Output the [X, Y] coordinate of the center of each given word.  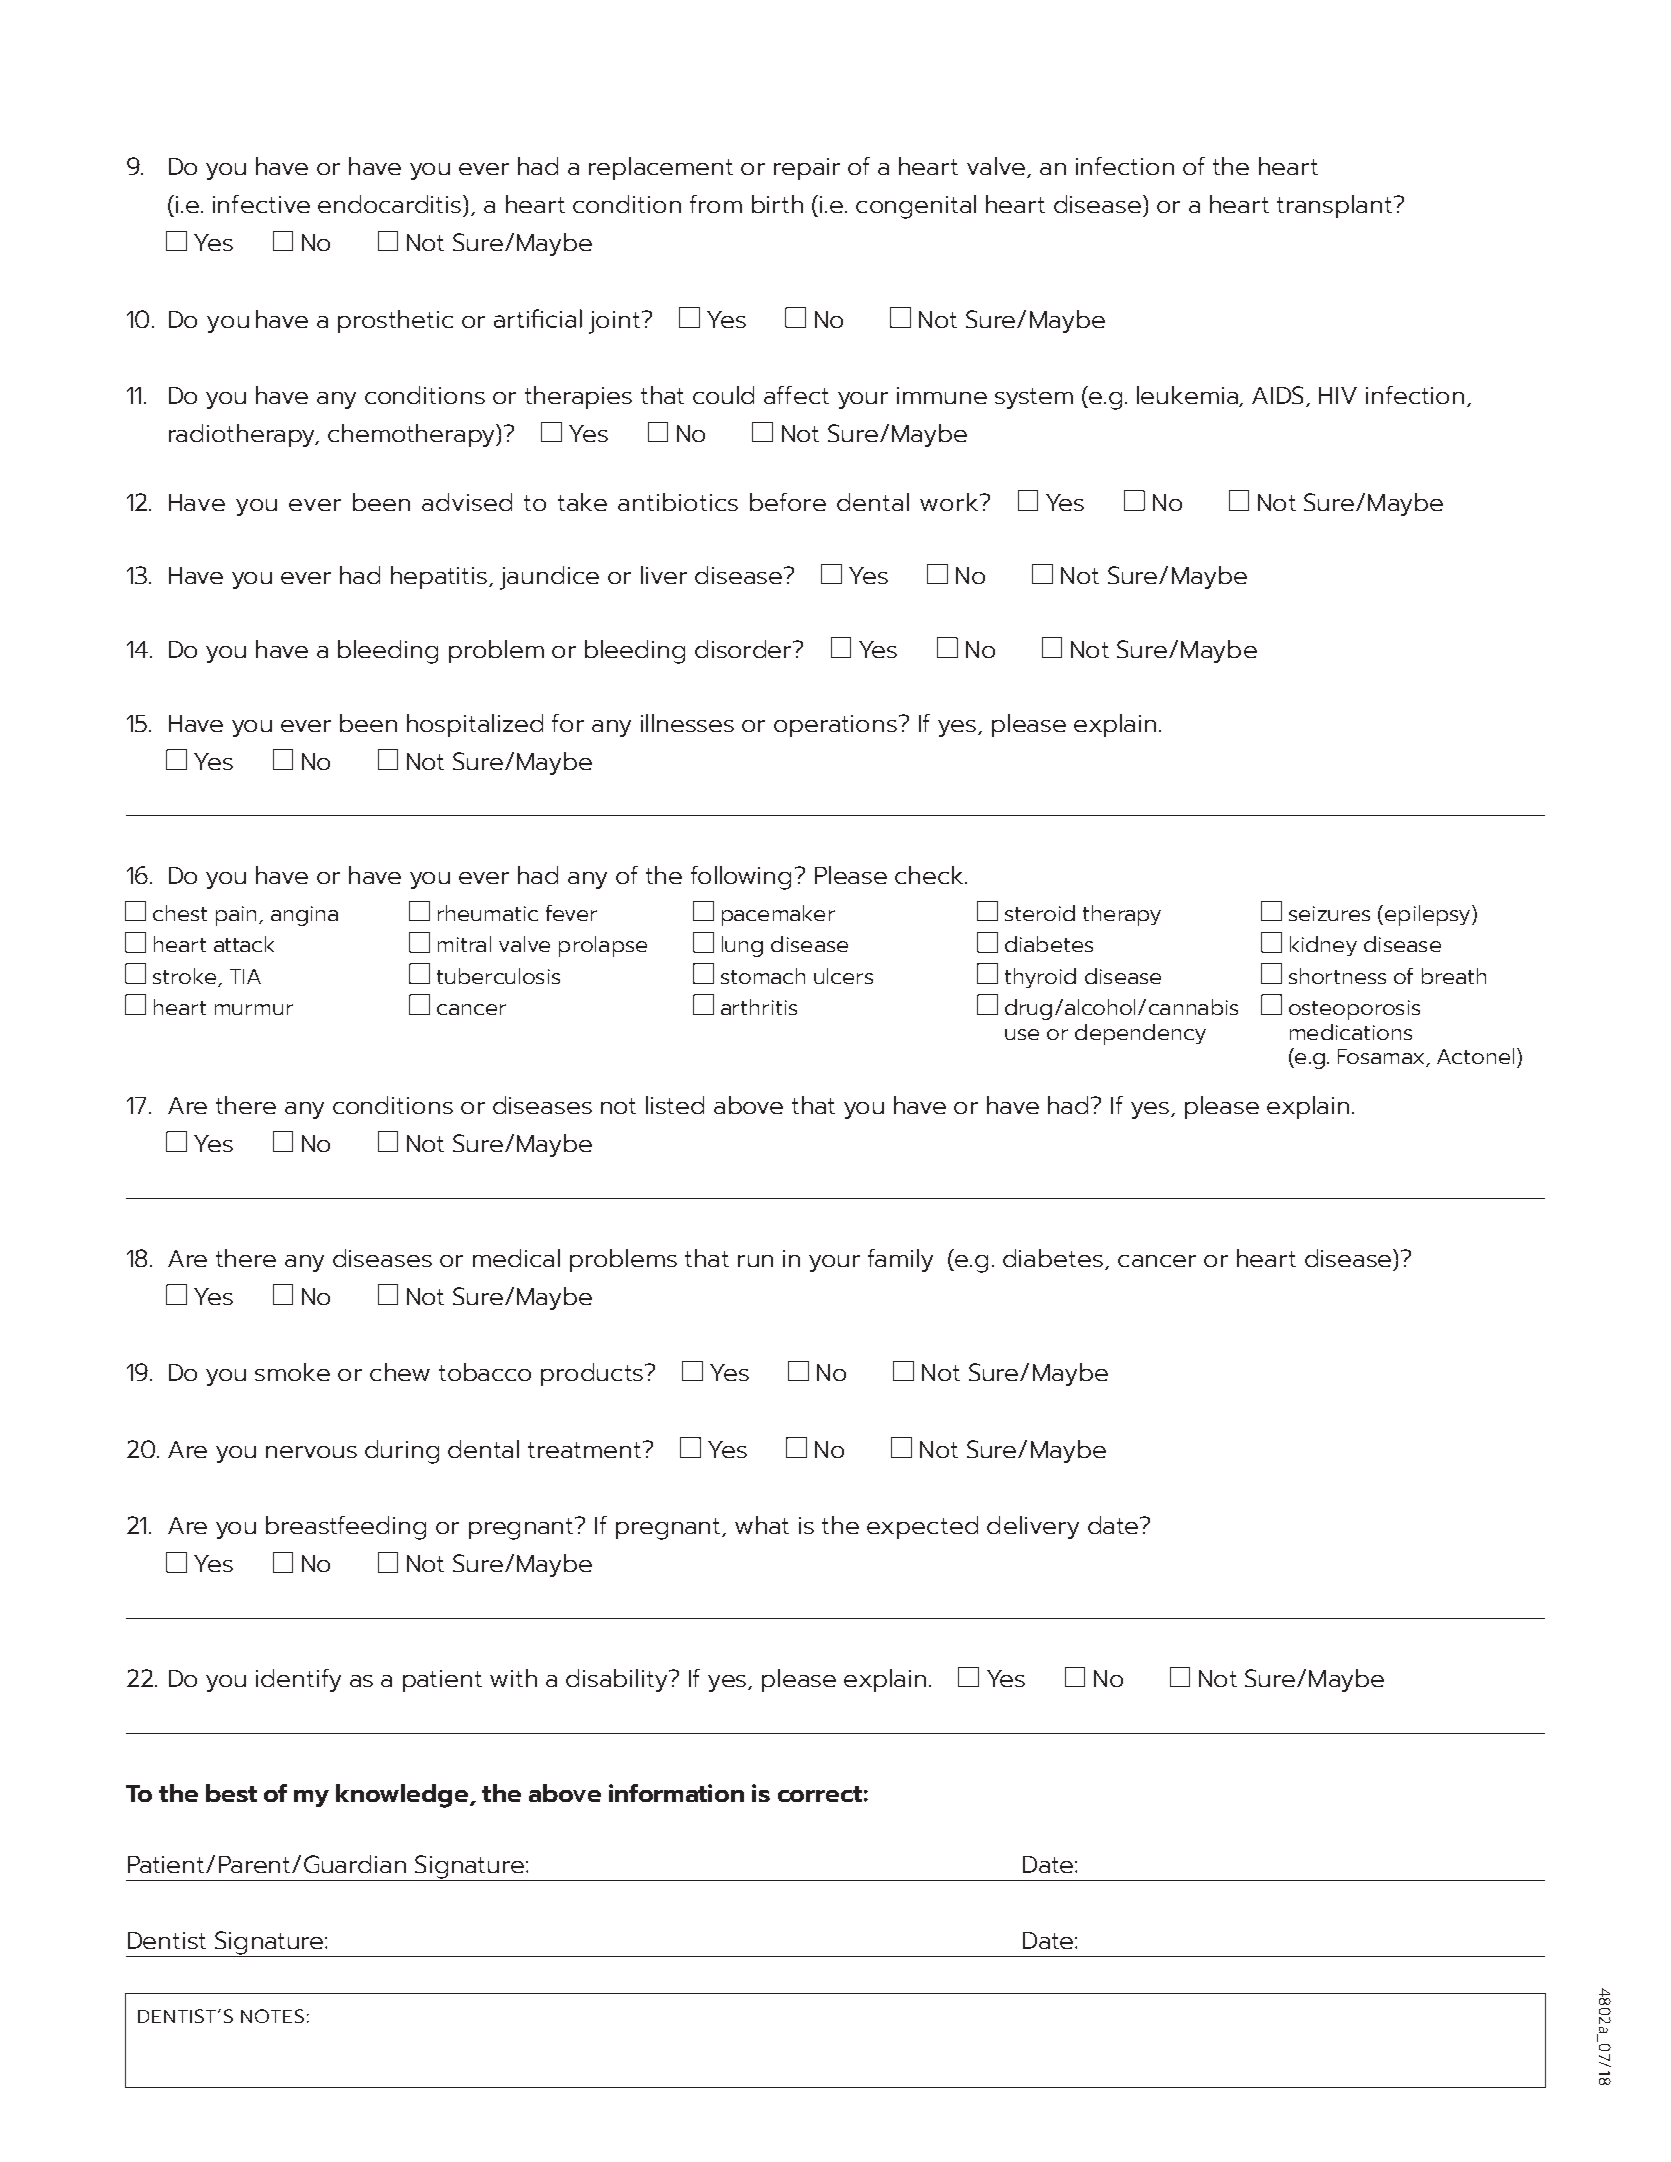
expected [922, 1527]
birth [777, 204]
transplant [1334, 206]
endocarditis [391, 204]
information [676, 1793]
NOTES [272, 2016]
